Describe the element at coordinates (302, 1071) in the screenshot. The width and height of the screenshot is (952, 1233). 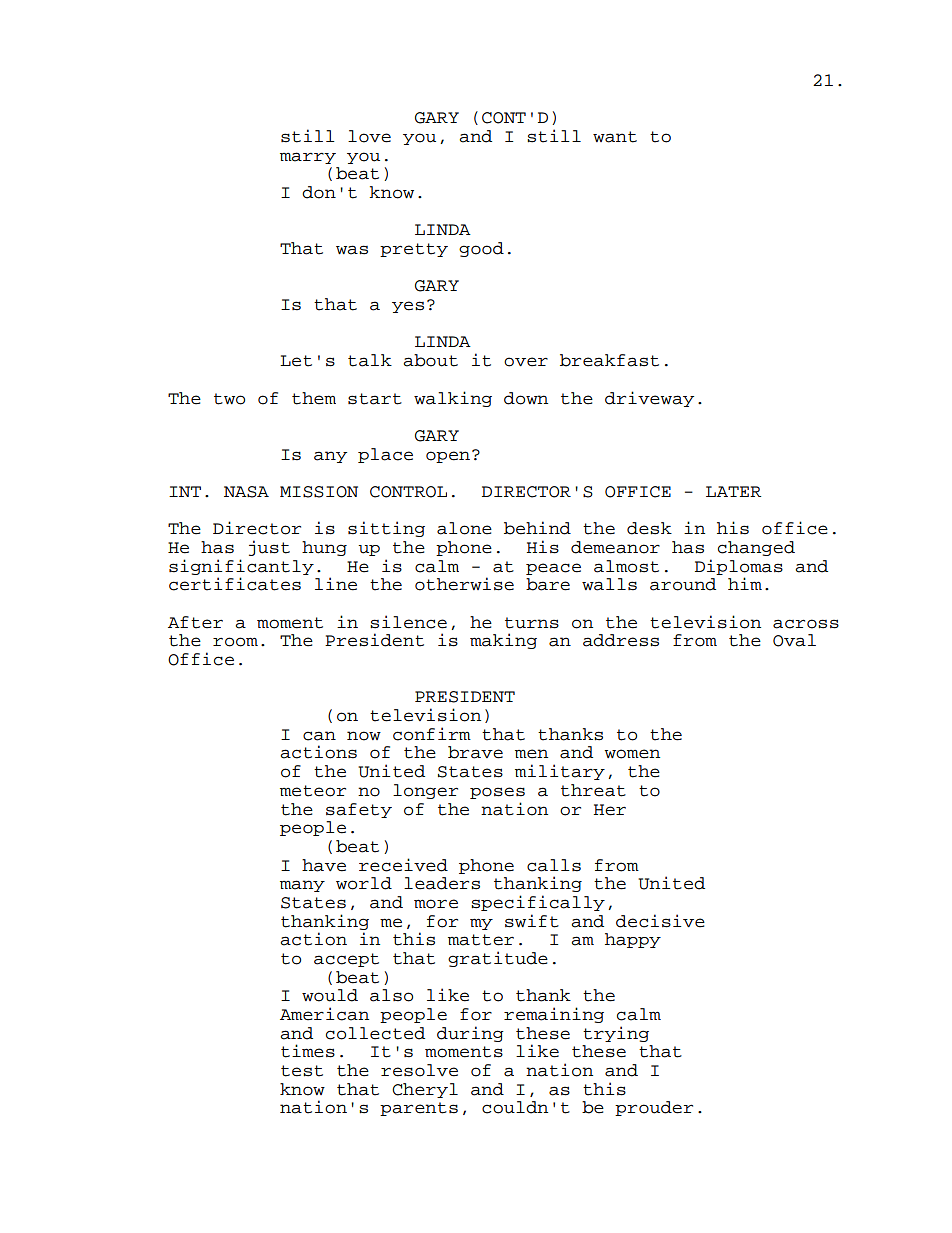
I see `test` at that location.
